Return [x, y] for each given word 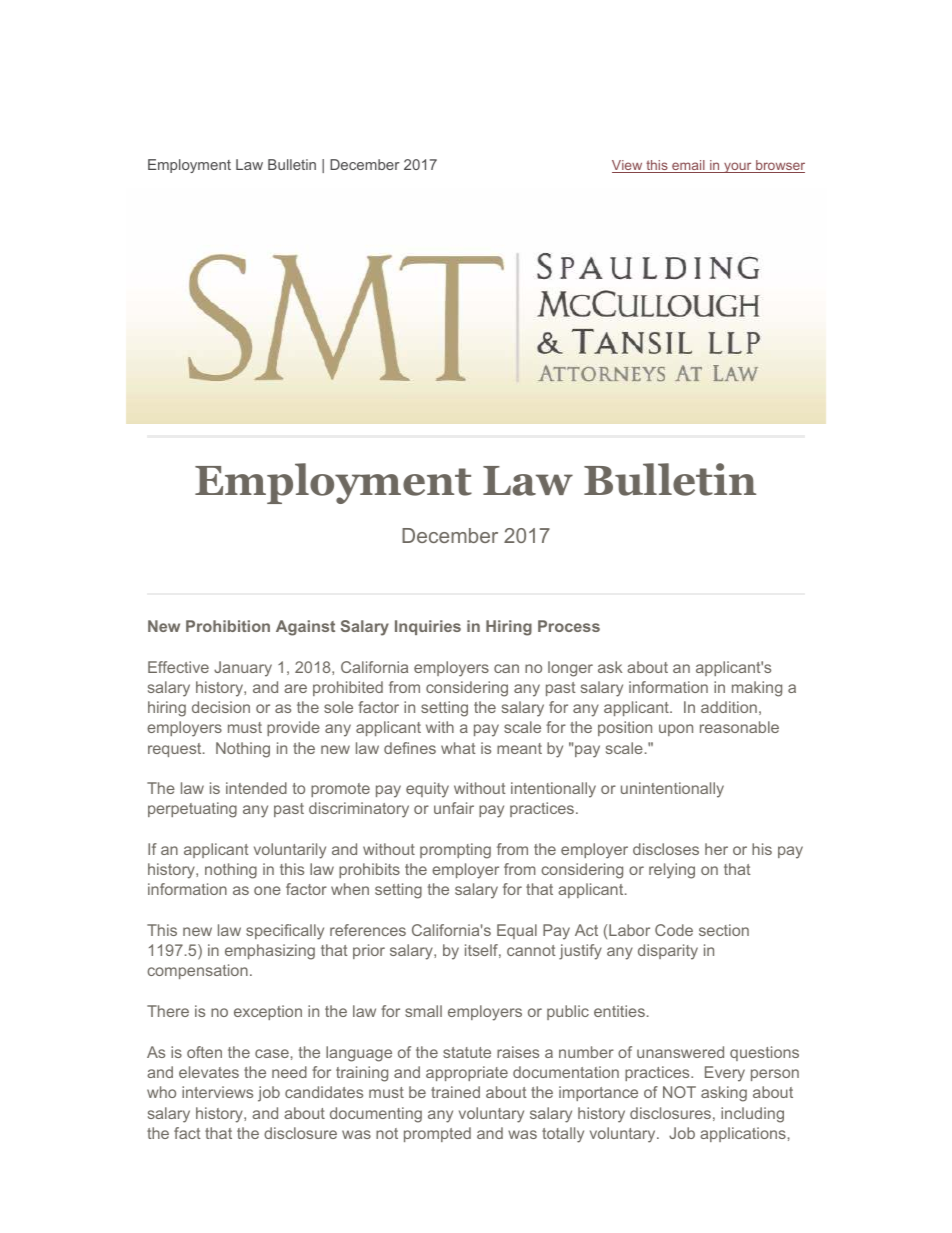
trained [455, 1092]
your [738, 167]
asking [724, 1094]
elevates [209, 1072]
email [688, 166]
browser [779, 166]
